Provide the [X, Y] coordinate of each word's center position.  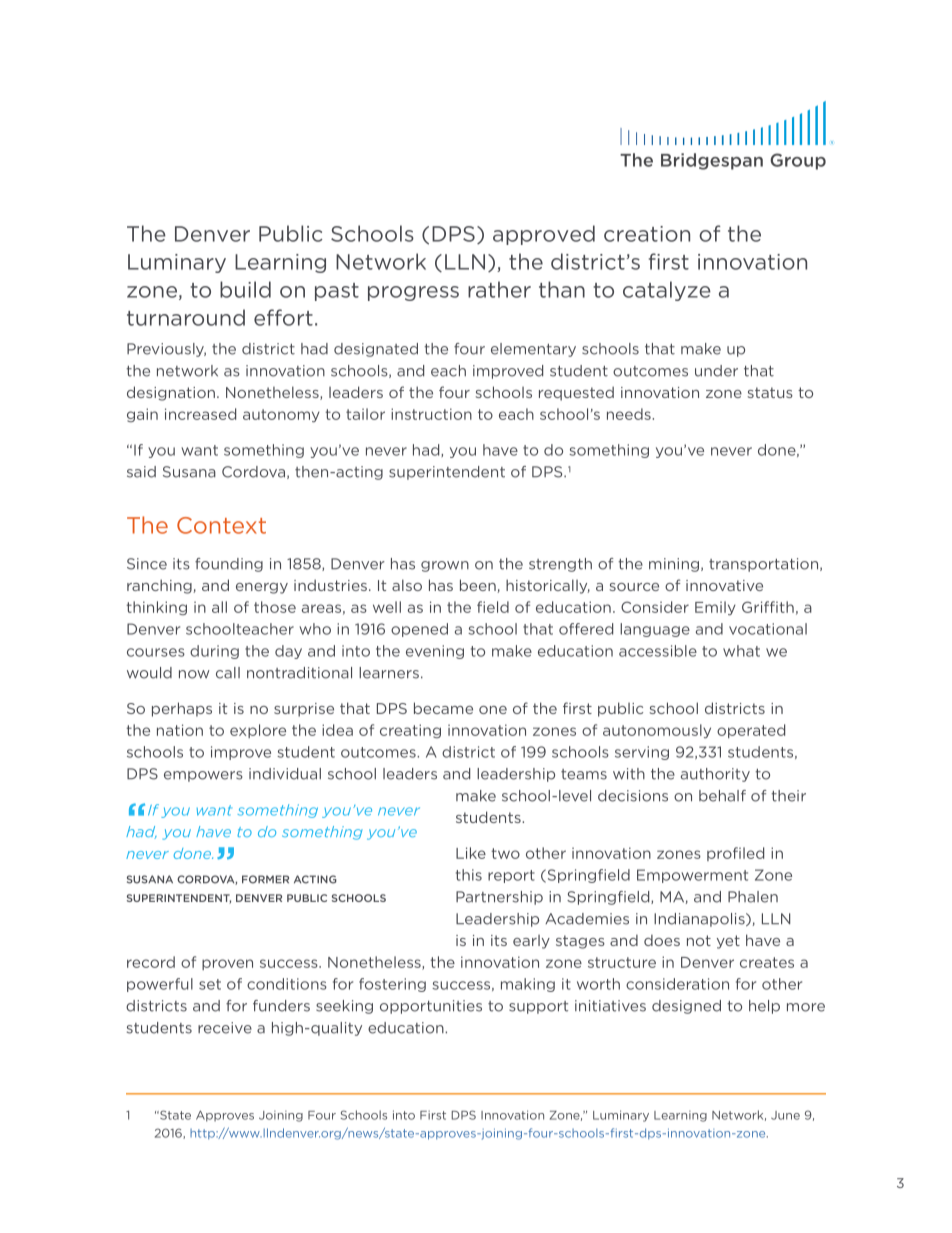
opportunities [431, 1007]
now [194, 674]
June [785, 1115]
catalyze [667, 291]
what [741, 651]
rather [499, 289]
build [245, 289]
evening [435, 652]
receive [225, 1028]
